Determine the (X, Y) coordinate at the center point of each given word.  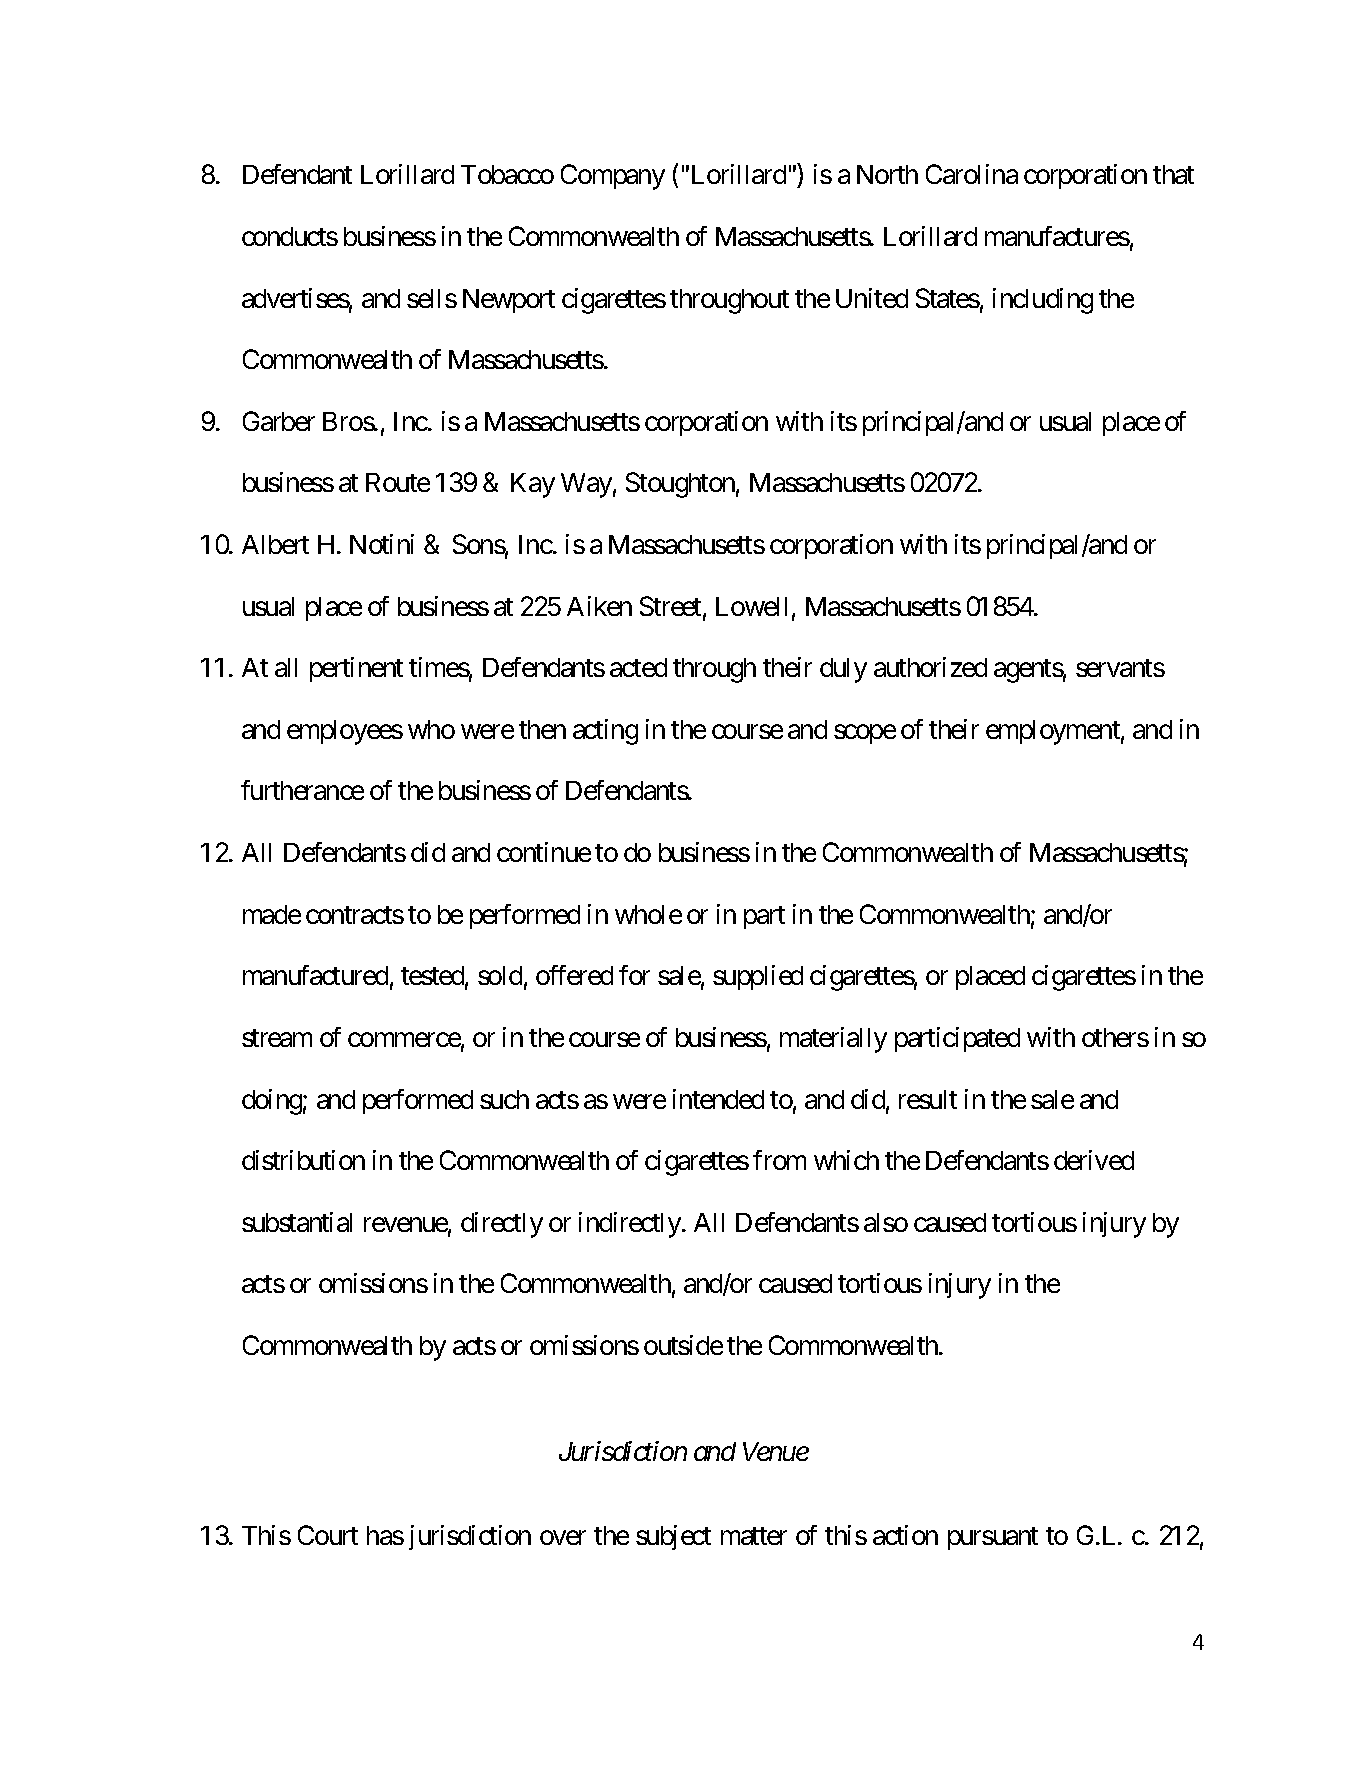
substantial (297, 1222)
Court (328, 1535)
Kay (533, 485)
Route (398, 482)
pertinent (356, 669)
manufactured (315, 975)
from (779, 1160)
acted (638, 667)
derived (1094, 1160)
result (928, 1099)
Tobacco (507, 174)
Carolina (972, 174)
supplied (758, 977)
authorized (930, 667)
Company (613, 177)
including (1043, 301)
